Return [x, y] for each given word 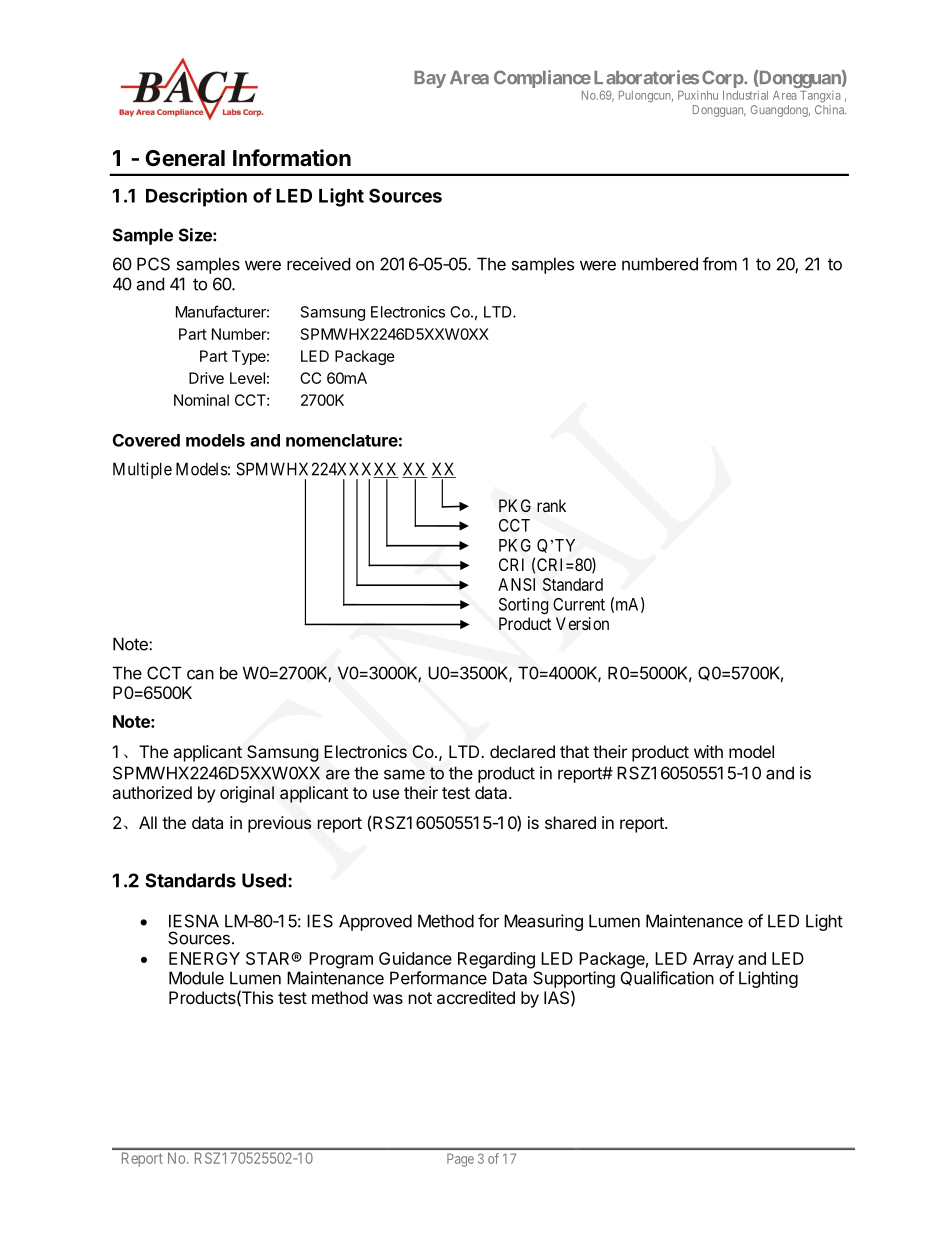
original [247, 794]
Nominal [201, 400]
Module [196, 978]
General [185, 158]
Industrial [745, 95]
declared [522, 751]
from [720, 264]
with [708, 751]
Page [460, 1160]
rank [551, 505]
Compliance [542, 79]
